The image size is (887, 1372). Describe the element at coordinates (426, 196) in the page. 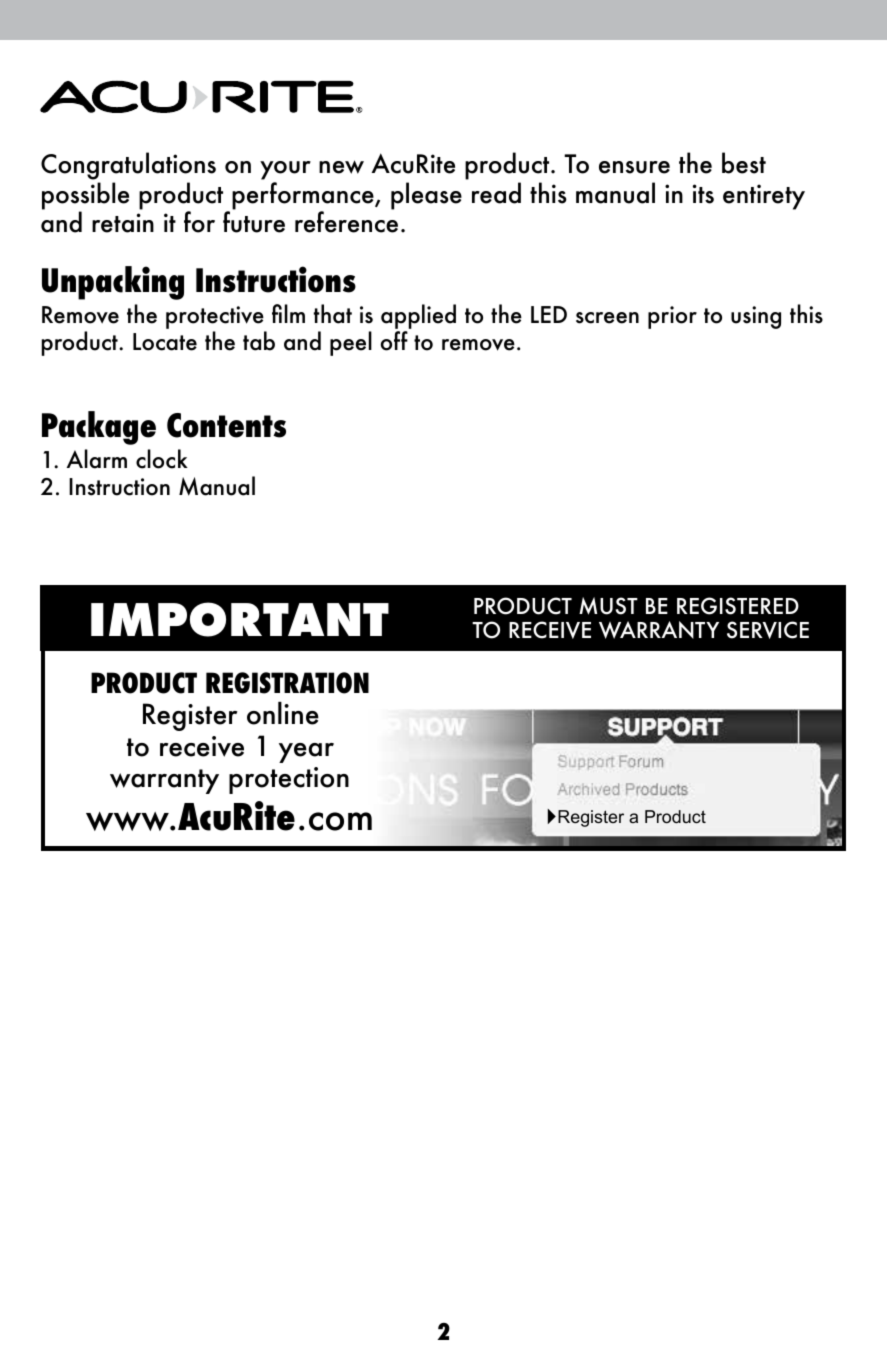

I see `please` at that location.
